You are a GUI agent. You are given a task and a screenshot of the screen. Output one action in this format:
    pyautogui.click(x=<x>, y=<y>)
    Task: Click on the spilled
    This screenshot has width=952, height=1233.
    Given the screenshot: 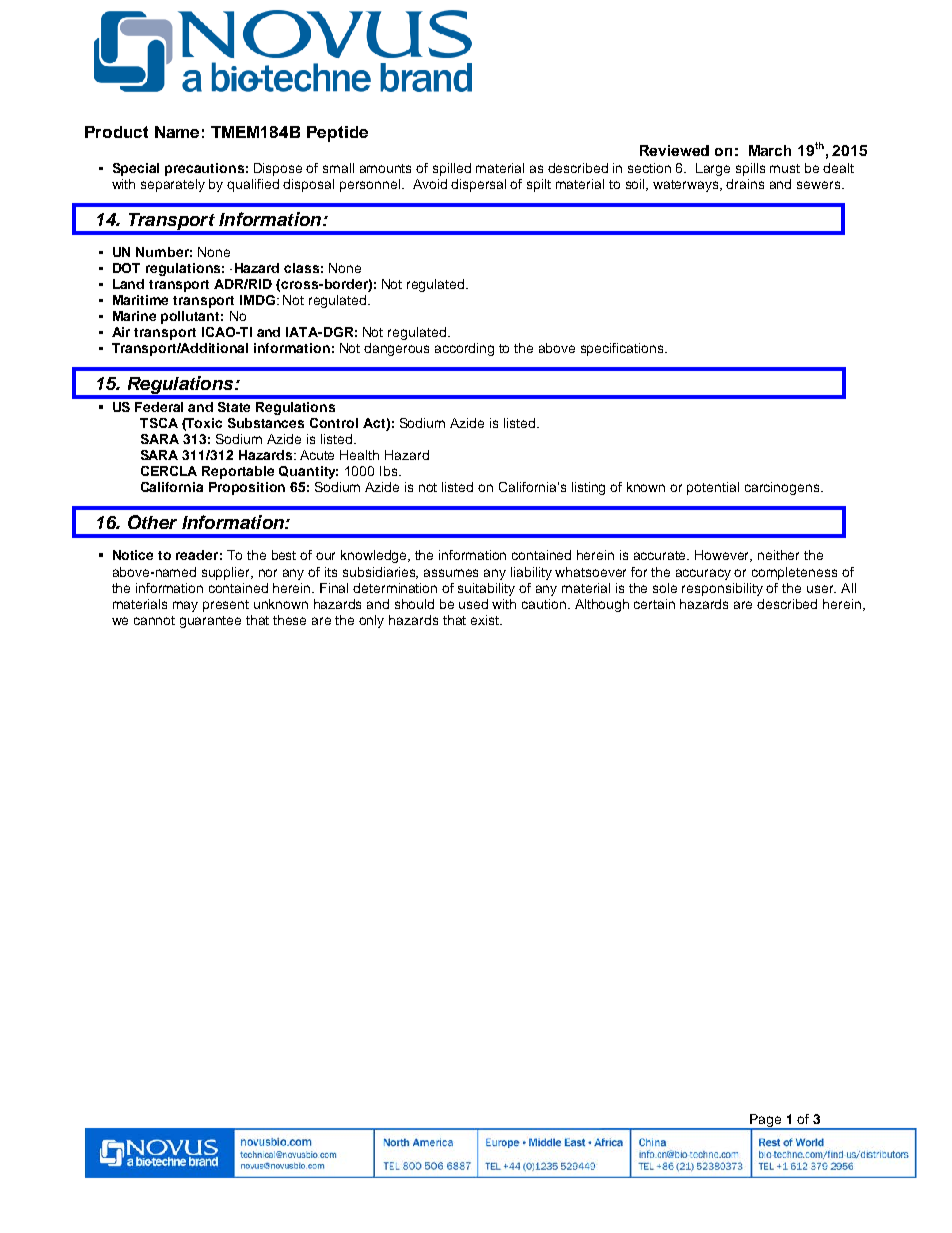 What is the action you would take?
    pyautogui.click(x=452, y=169)
